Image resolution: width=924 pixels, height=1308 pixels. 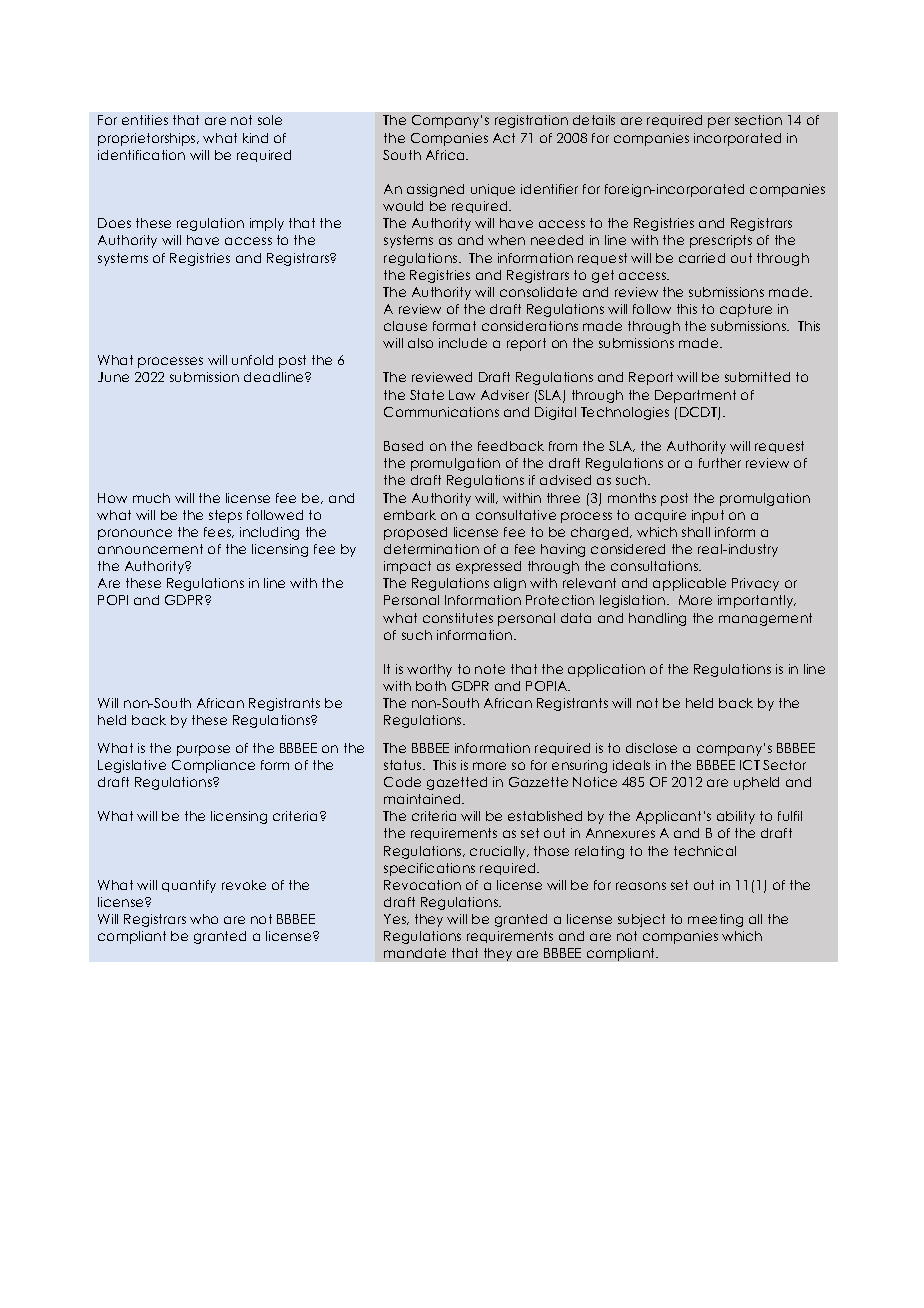 What do you see at coordinates (218, 532) in the screenshot?
I see `fees` at bounding box center [218, 532].
